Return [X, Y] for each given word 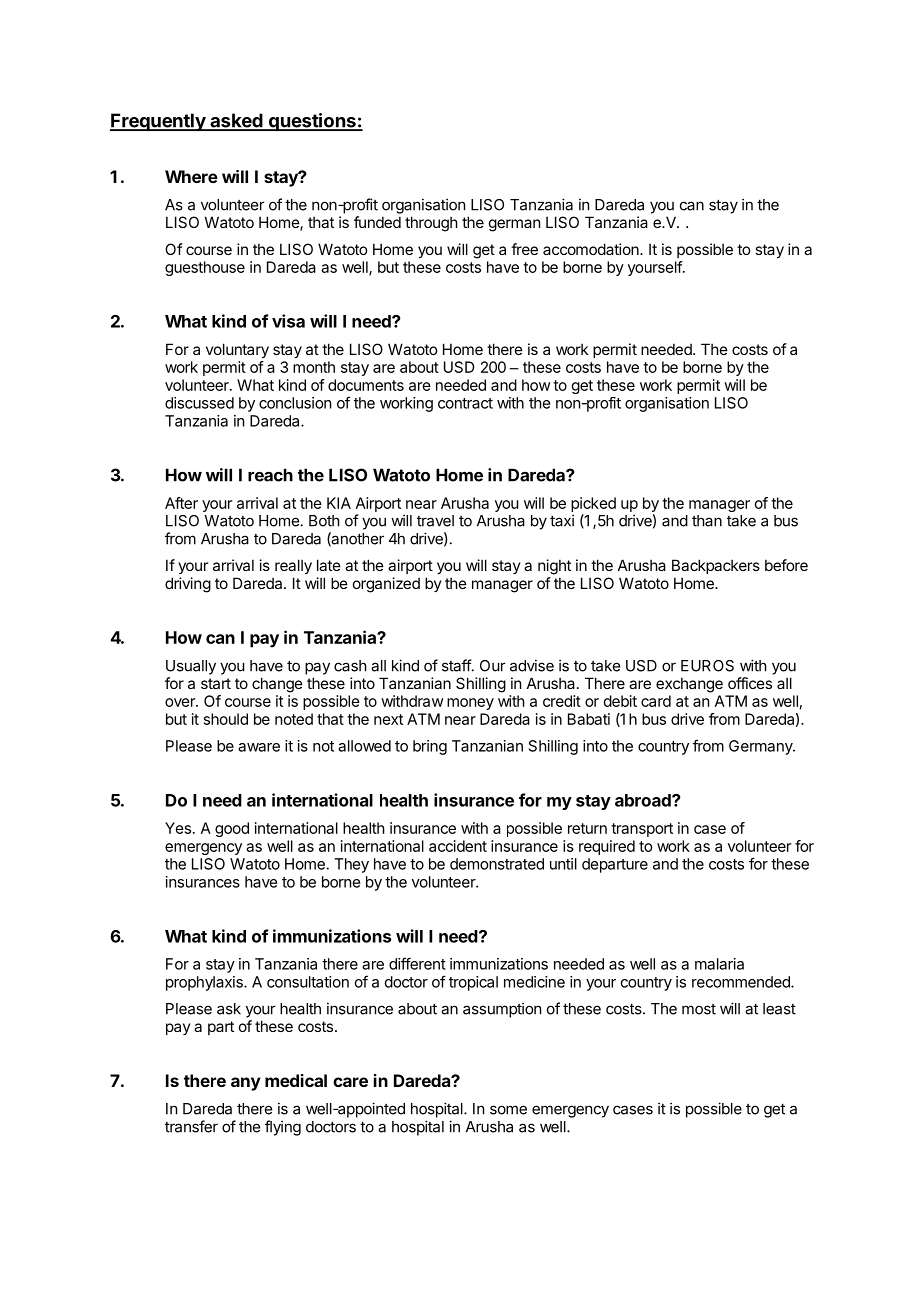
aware [259, 747]
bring [430, 747]
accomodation [592, 249]
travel [435, 521]
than [707, 521]
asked [236, 121]
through [431, 224]
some [508, 1110]
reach [270, 475]
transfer [191, 1126]
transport [642, 830]
